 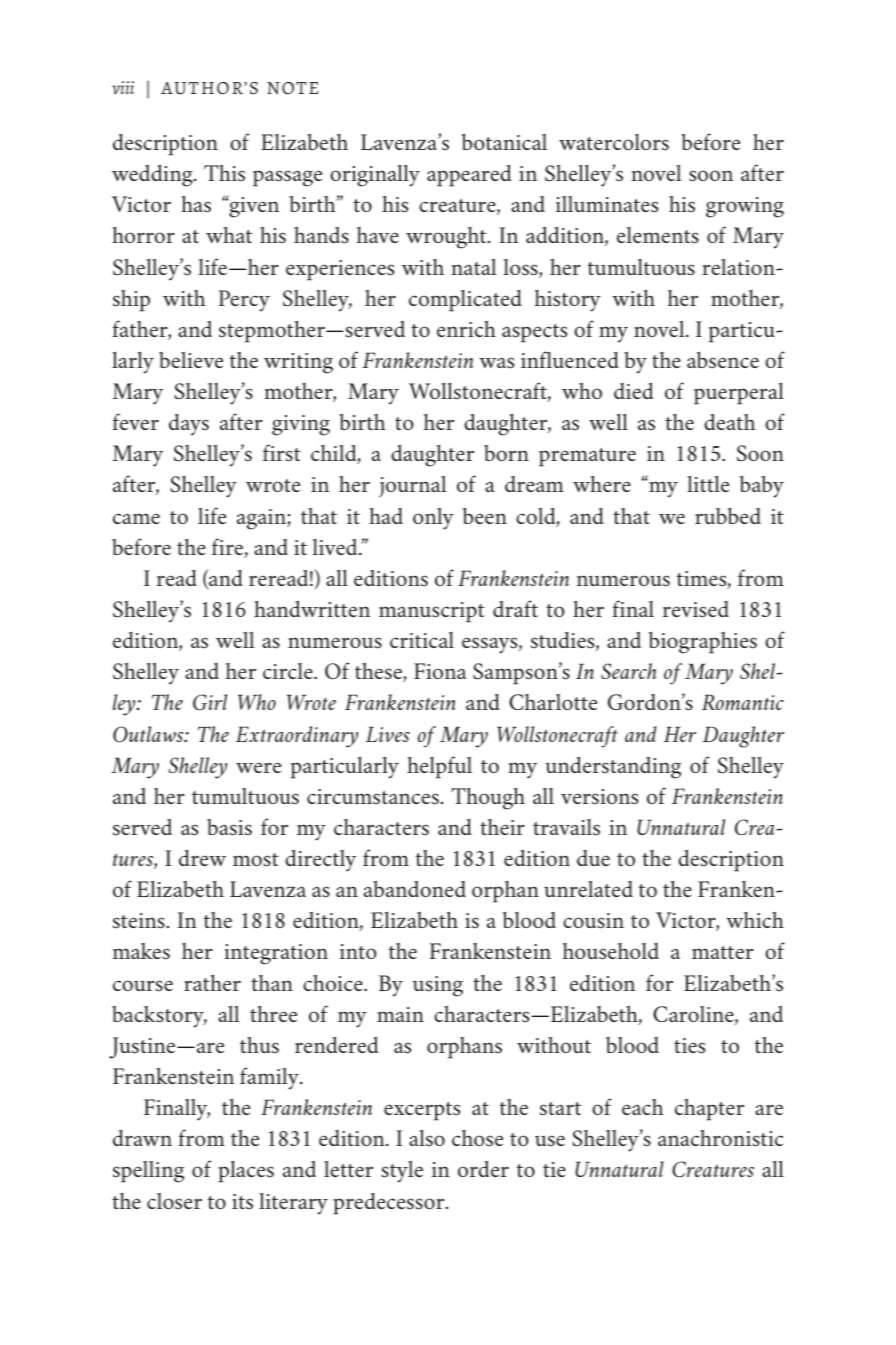 What do you see at coordinates (174, 1201) in the screenshot?
I see `closer` at bounding box center [174, 1201].
